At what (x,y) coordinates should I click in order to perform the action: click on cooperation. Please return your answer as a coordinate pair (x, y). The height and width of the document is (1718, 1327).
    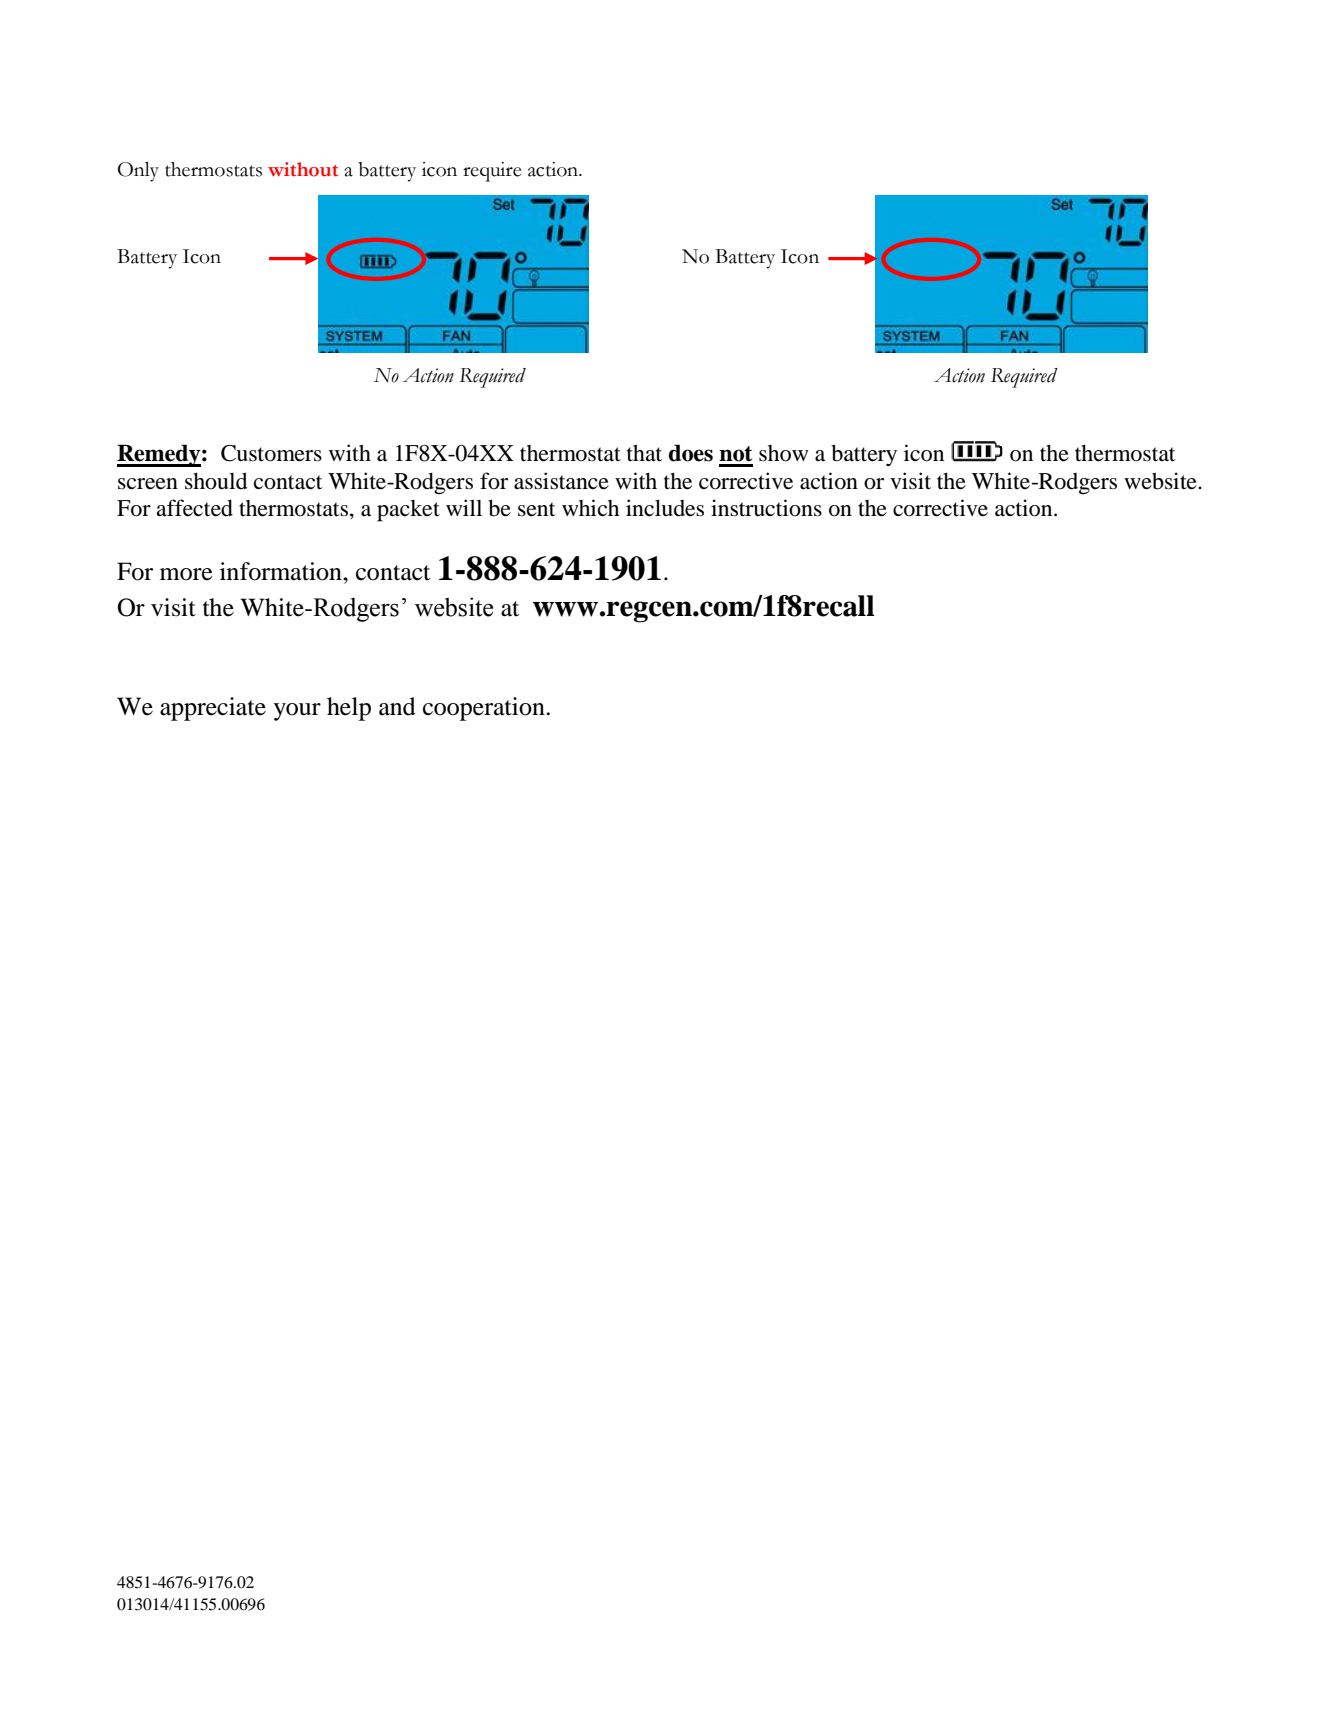
    Looking at the image, I should click on (485, 709).
